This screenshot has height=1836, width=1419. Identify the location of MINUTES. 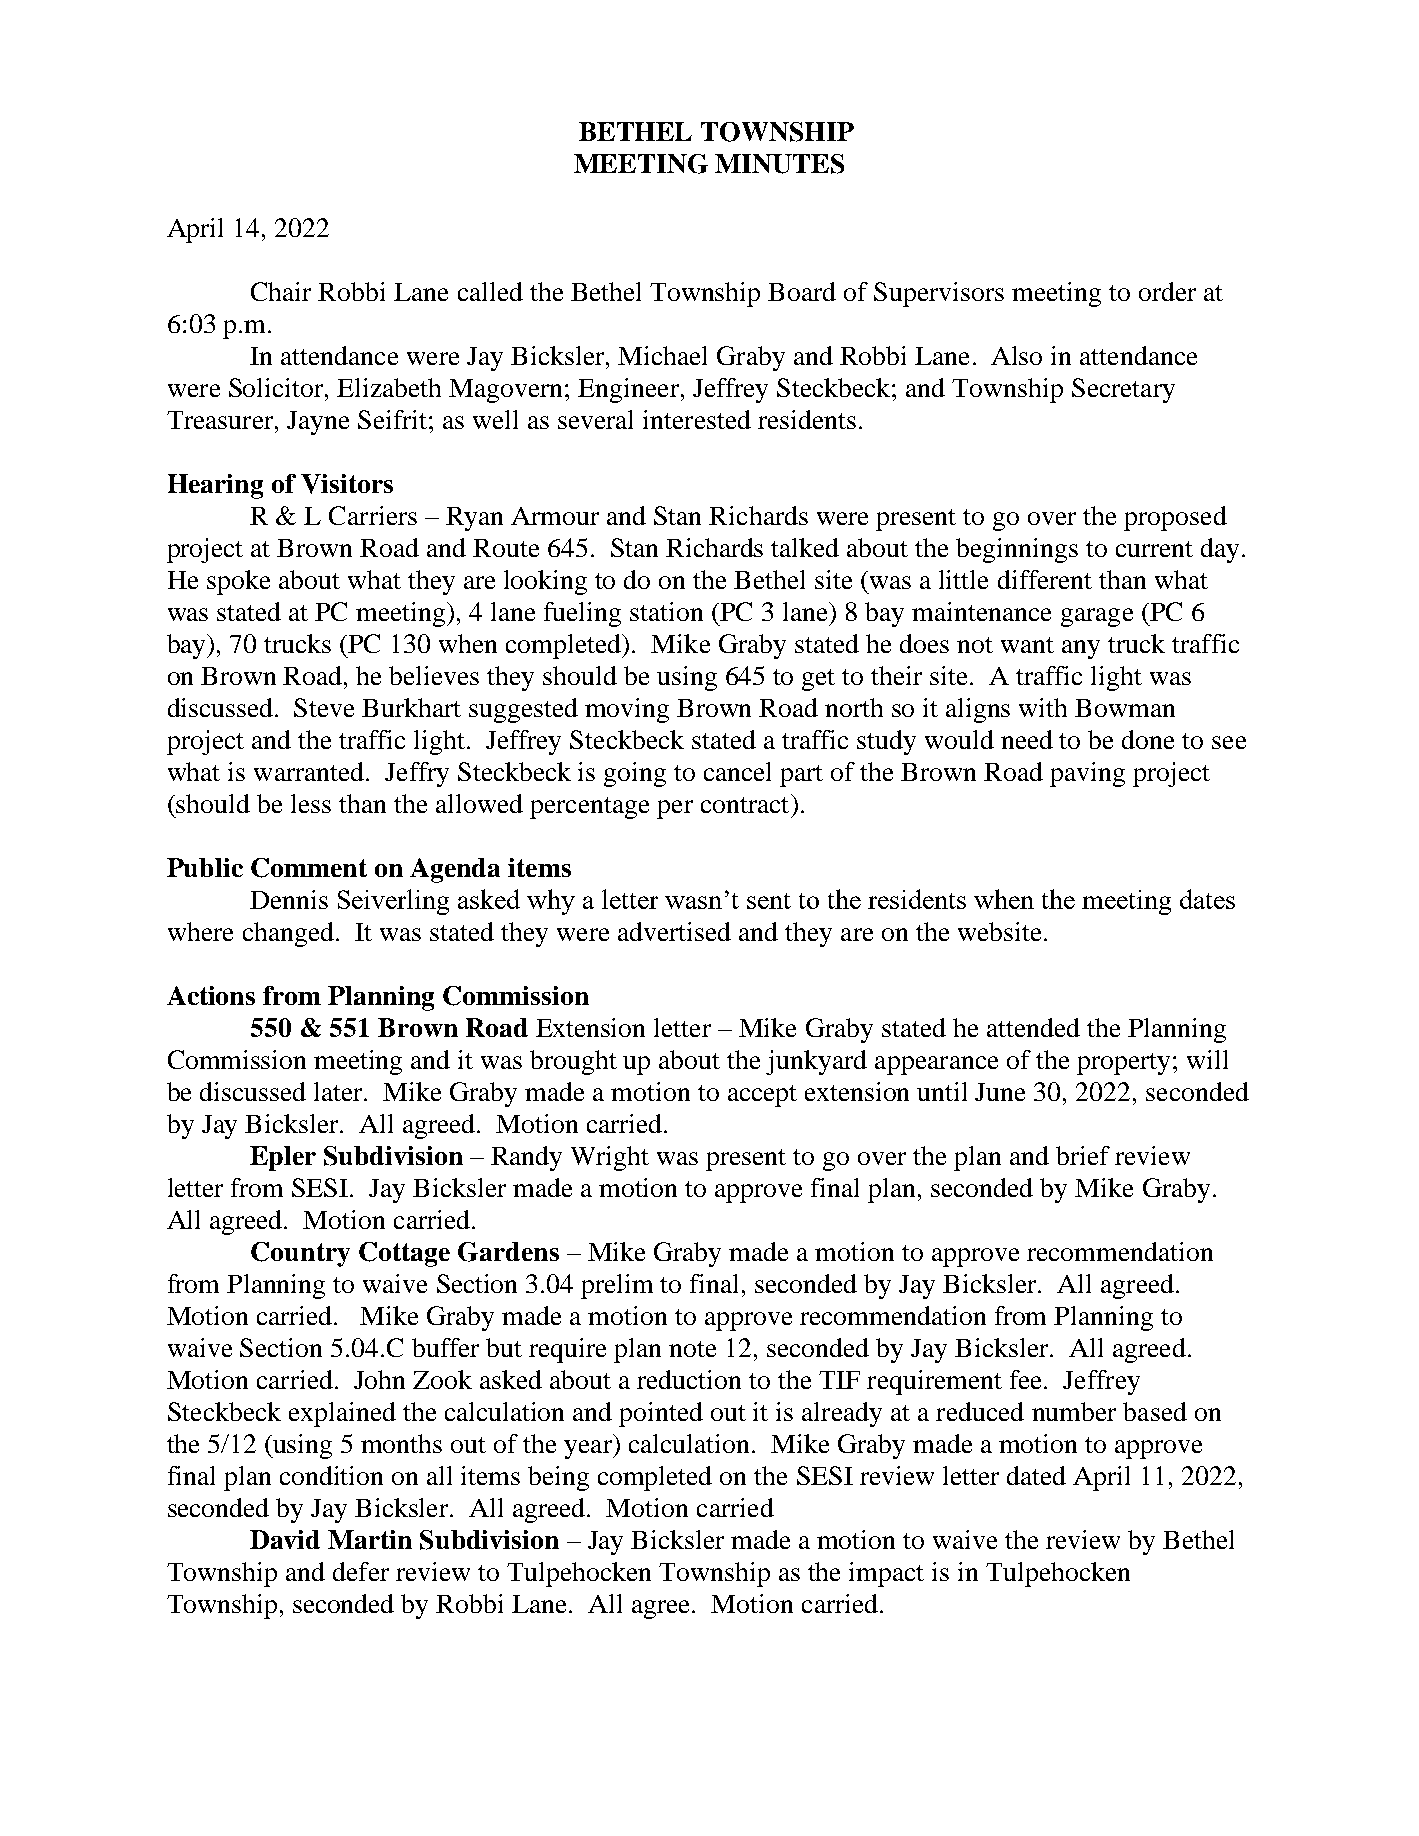
(779, 164).
